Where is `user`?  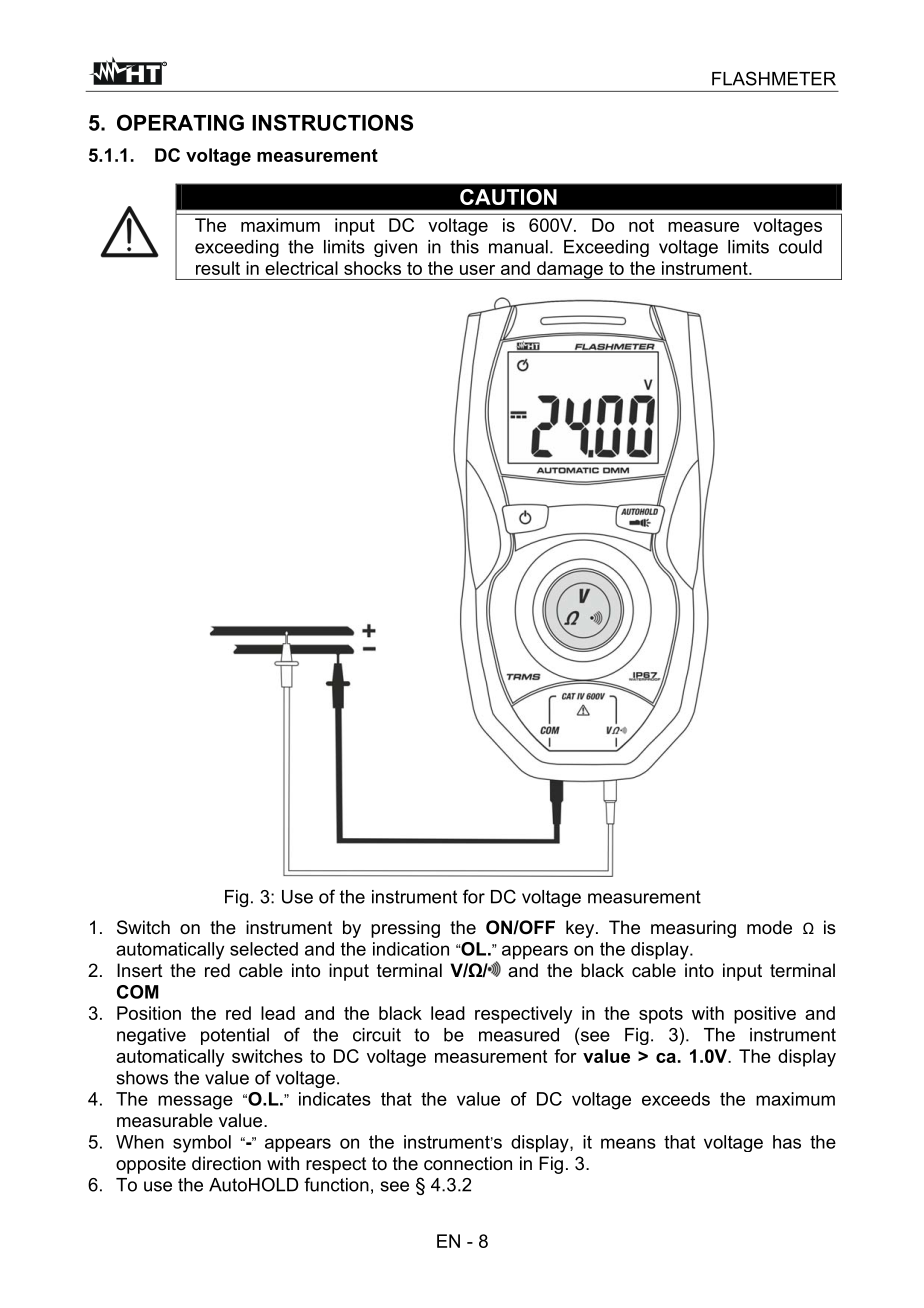 user is located at coordinates (477, 270).
